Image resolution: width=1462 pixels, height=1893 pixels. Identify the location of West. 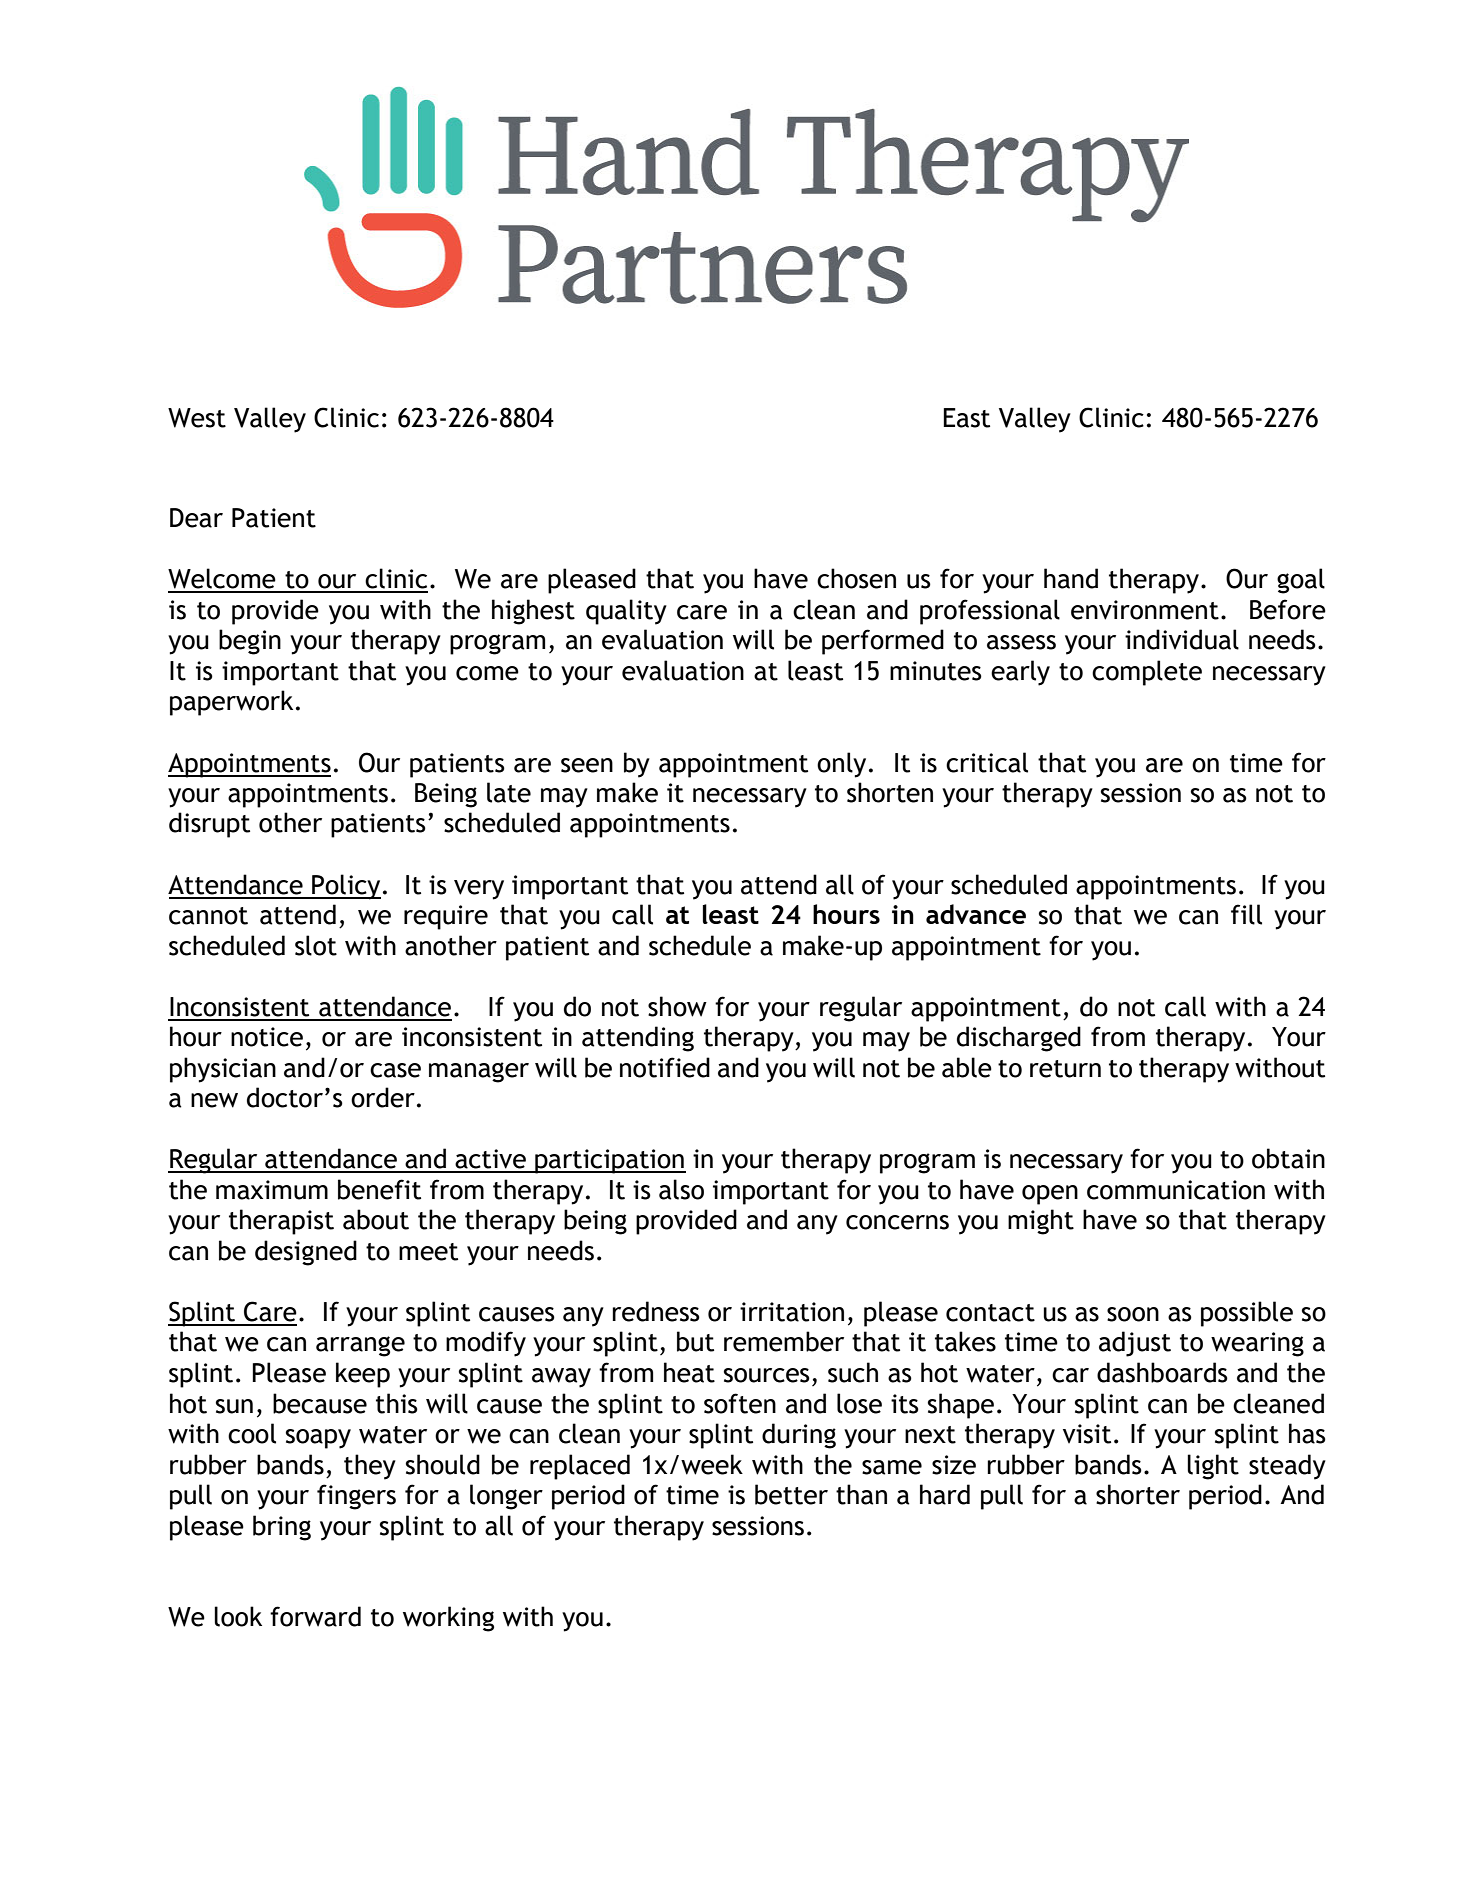
(197, 418).
